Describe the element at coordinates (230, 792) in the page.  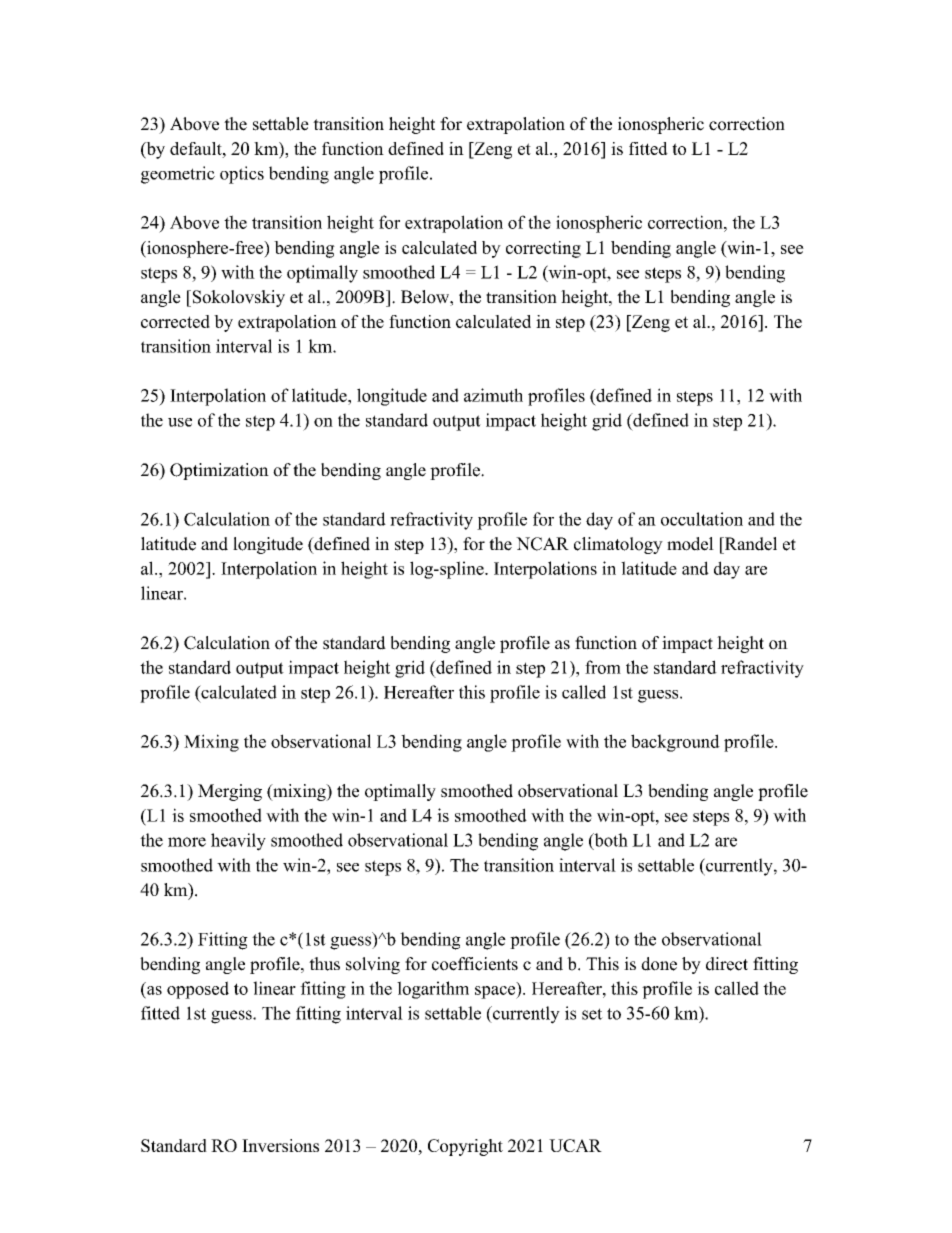
I see `Merging` at that location.
